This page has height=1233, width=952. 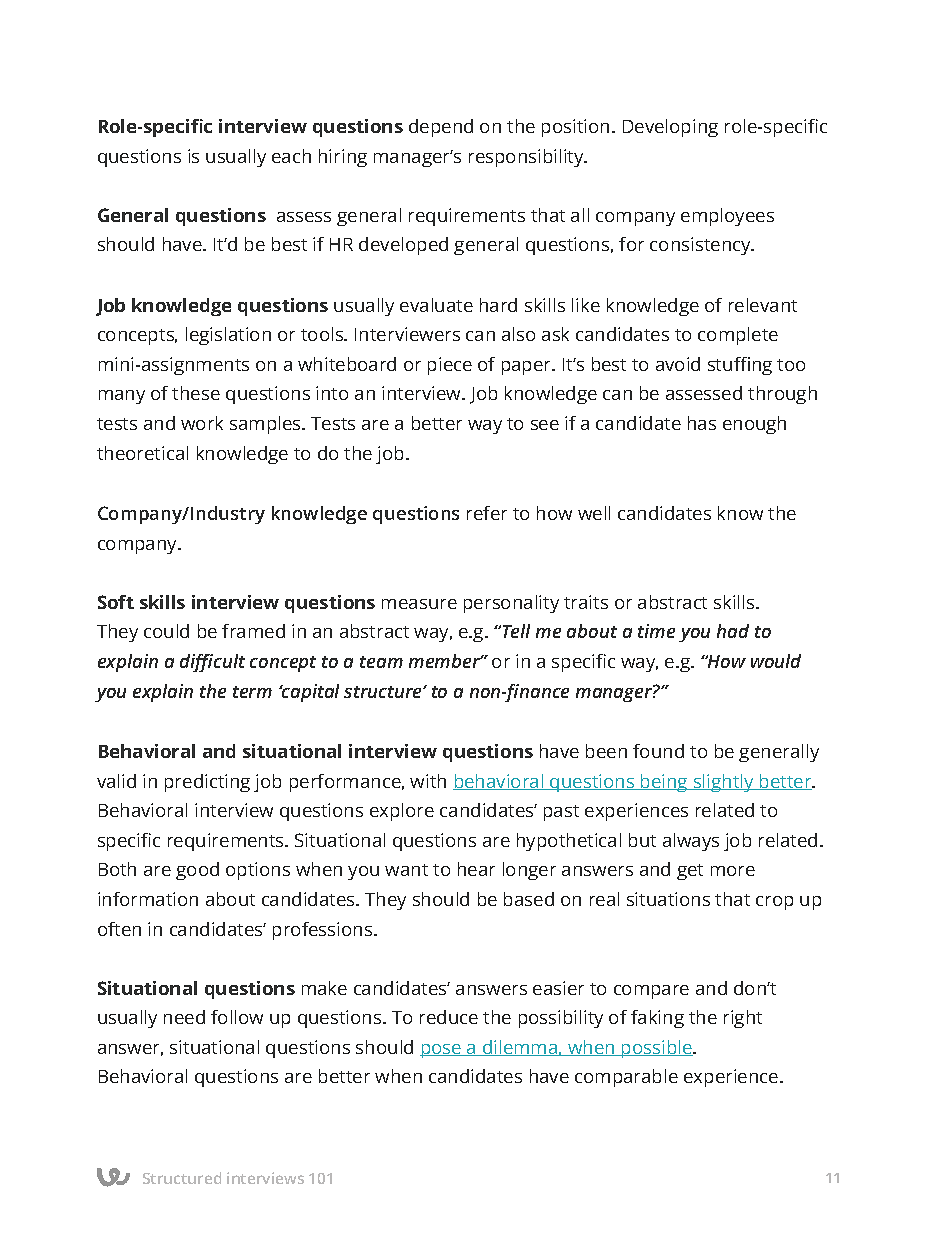 What do you see at coordinates (419, 604) in the page?
I see `measure` at bounding box center [419, 604].
